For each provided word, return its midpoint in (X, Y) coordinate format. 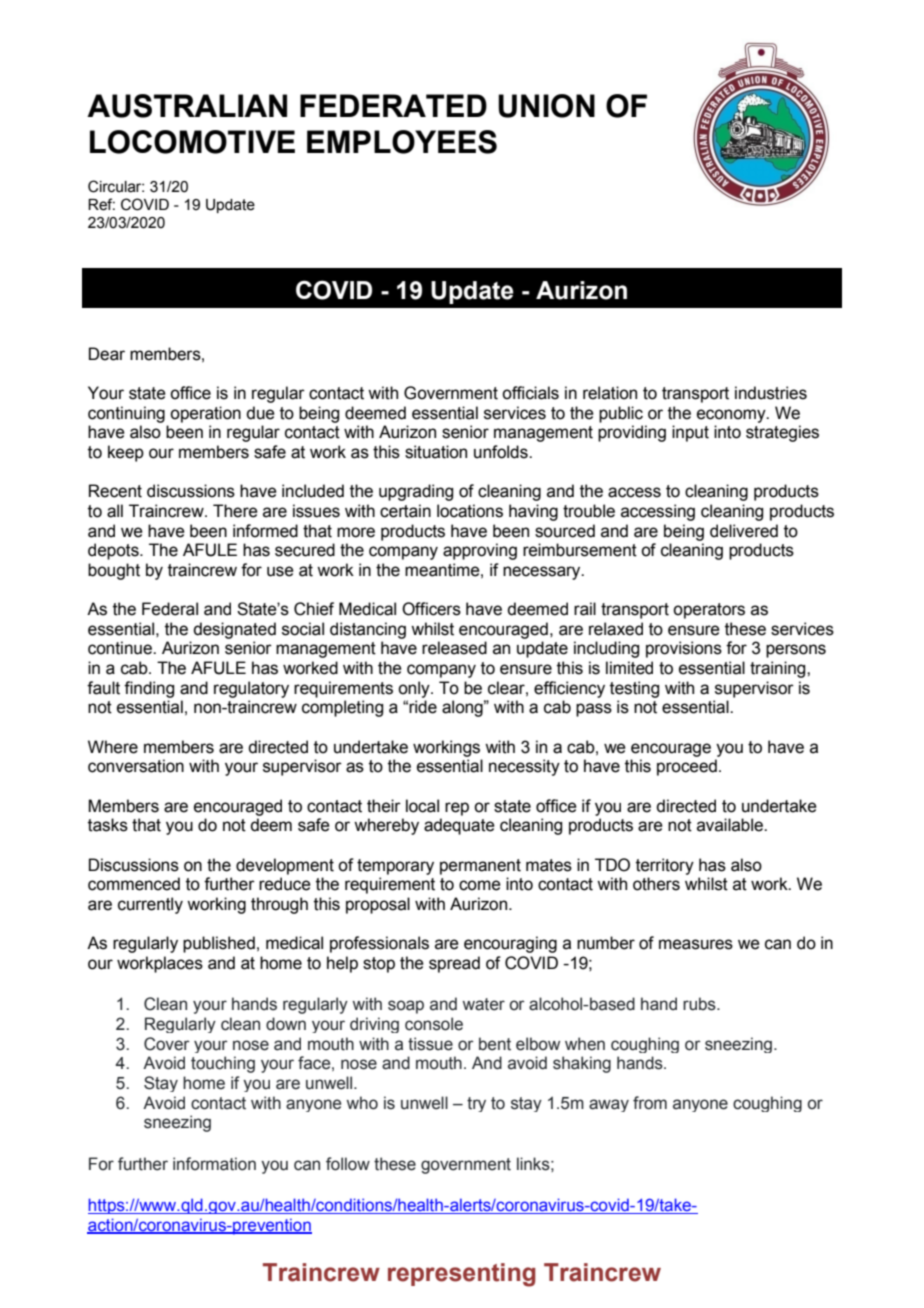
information (214, 1164)
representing (462, 1275)
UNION (546, 106)
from (650, 1103)
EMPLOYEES (402, 142)
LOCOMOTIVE (192, 142)
